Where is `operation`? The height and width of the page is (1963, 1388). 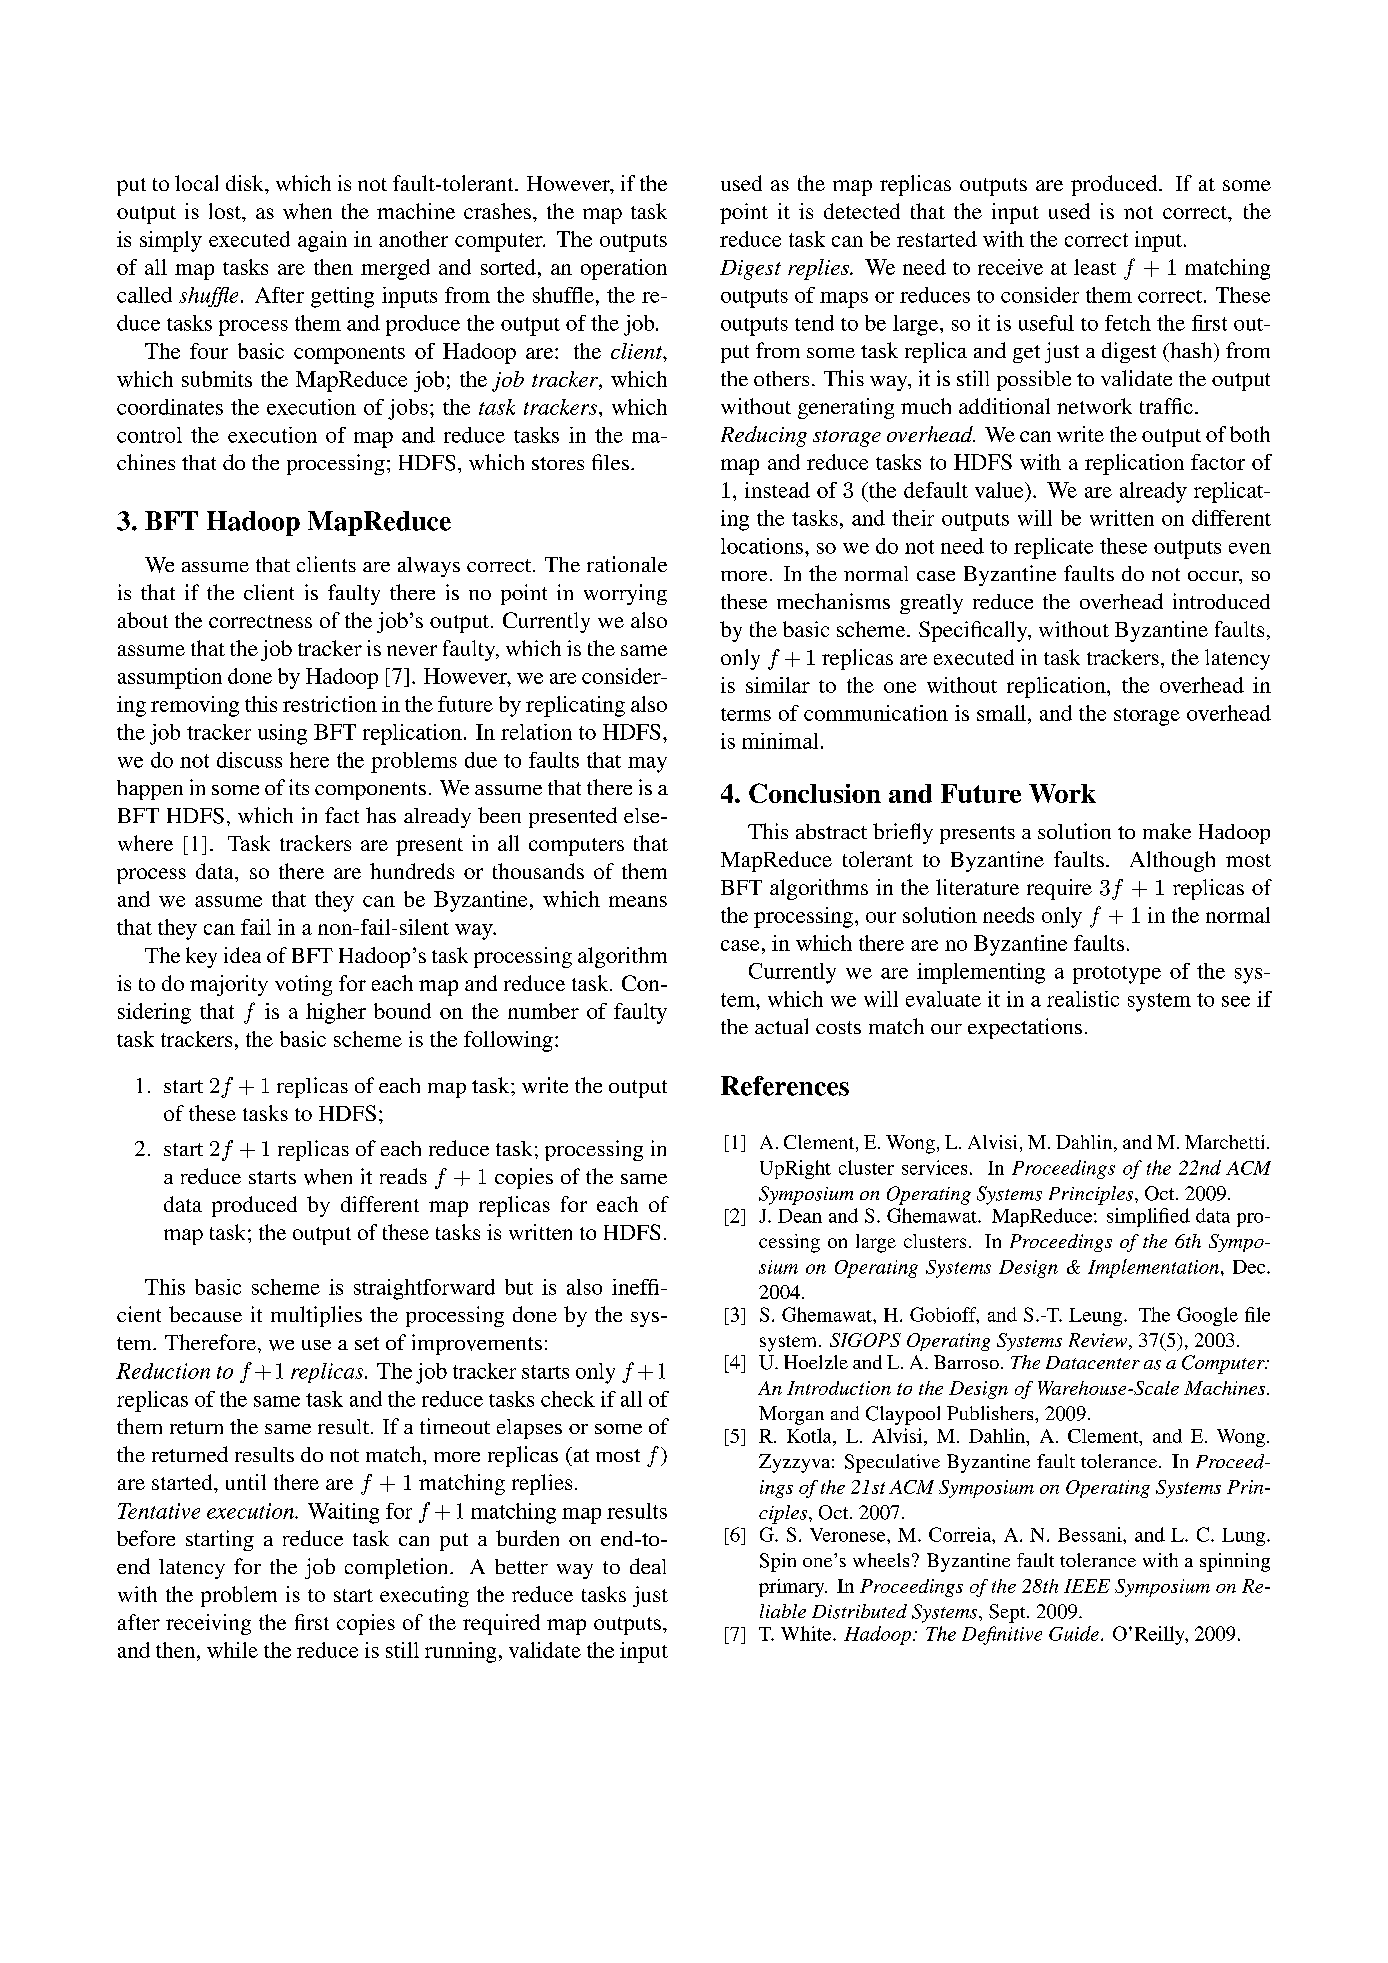
operation is located at coordinates (624, 269).
